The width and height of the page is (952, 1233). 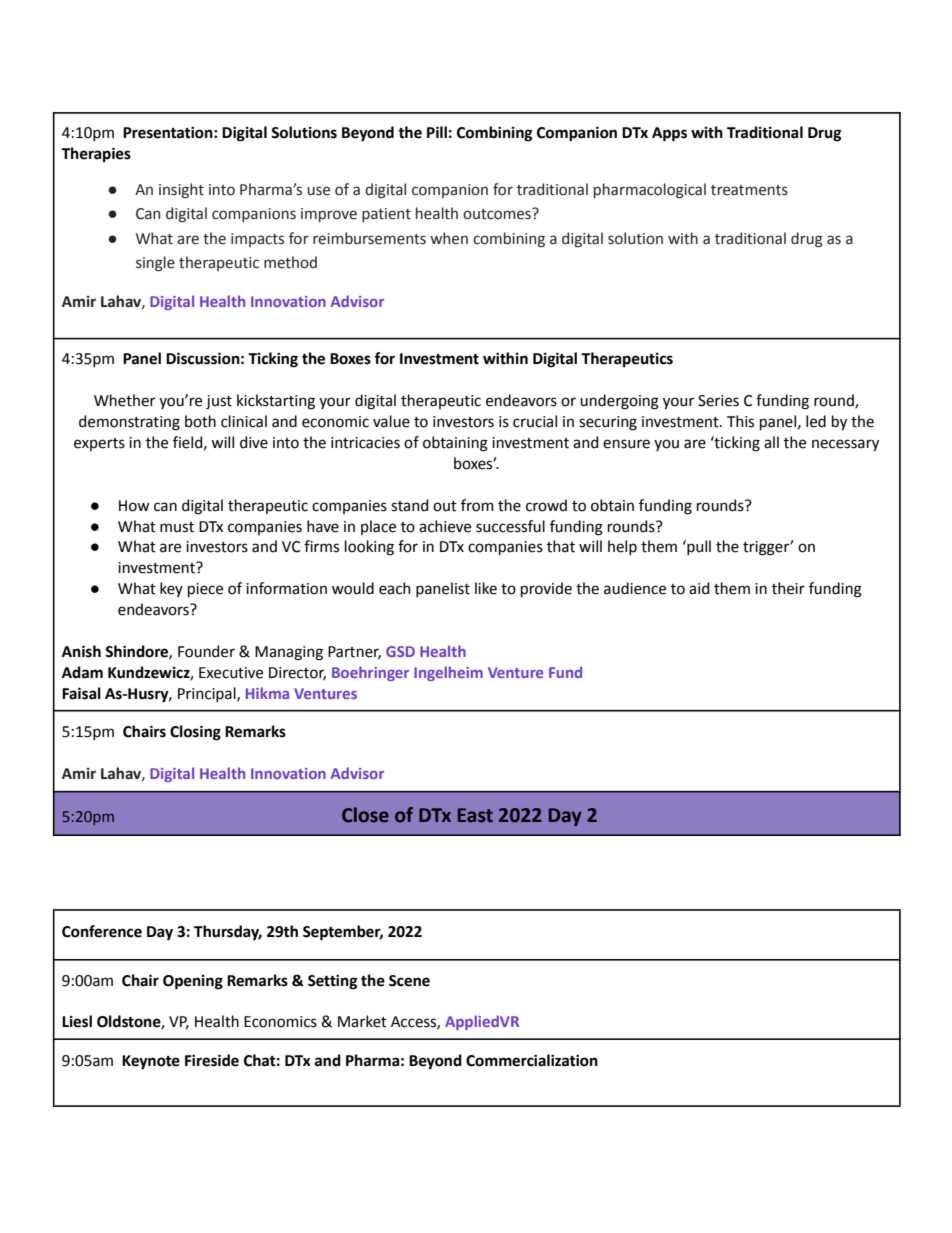 I want to click on Whether, so click(x=124, y=400).
